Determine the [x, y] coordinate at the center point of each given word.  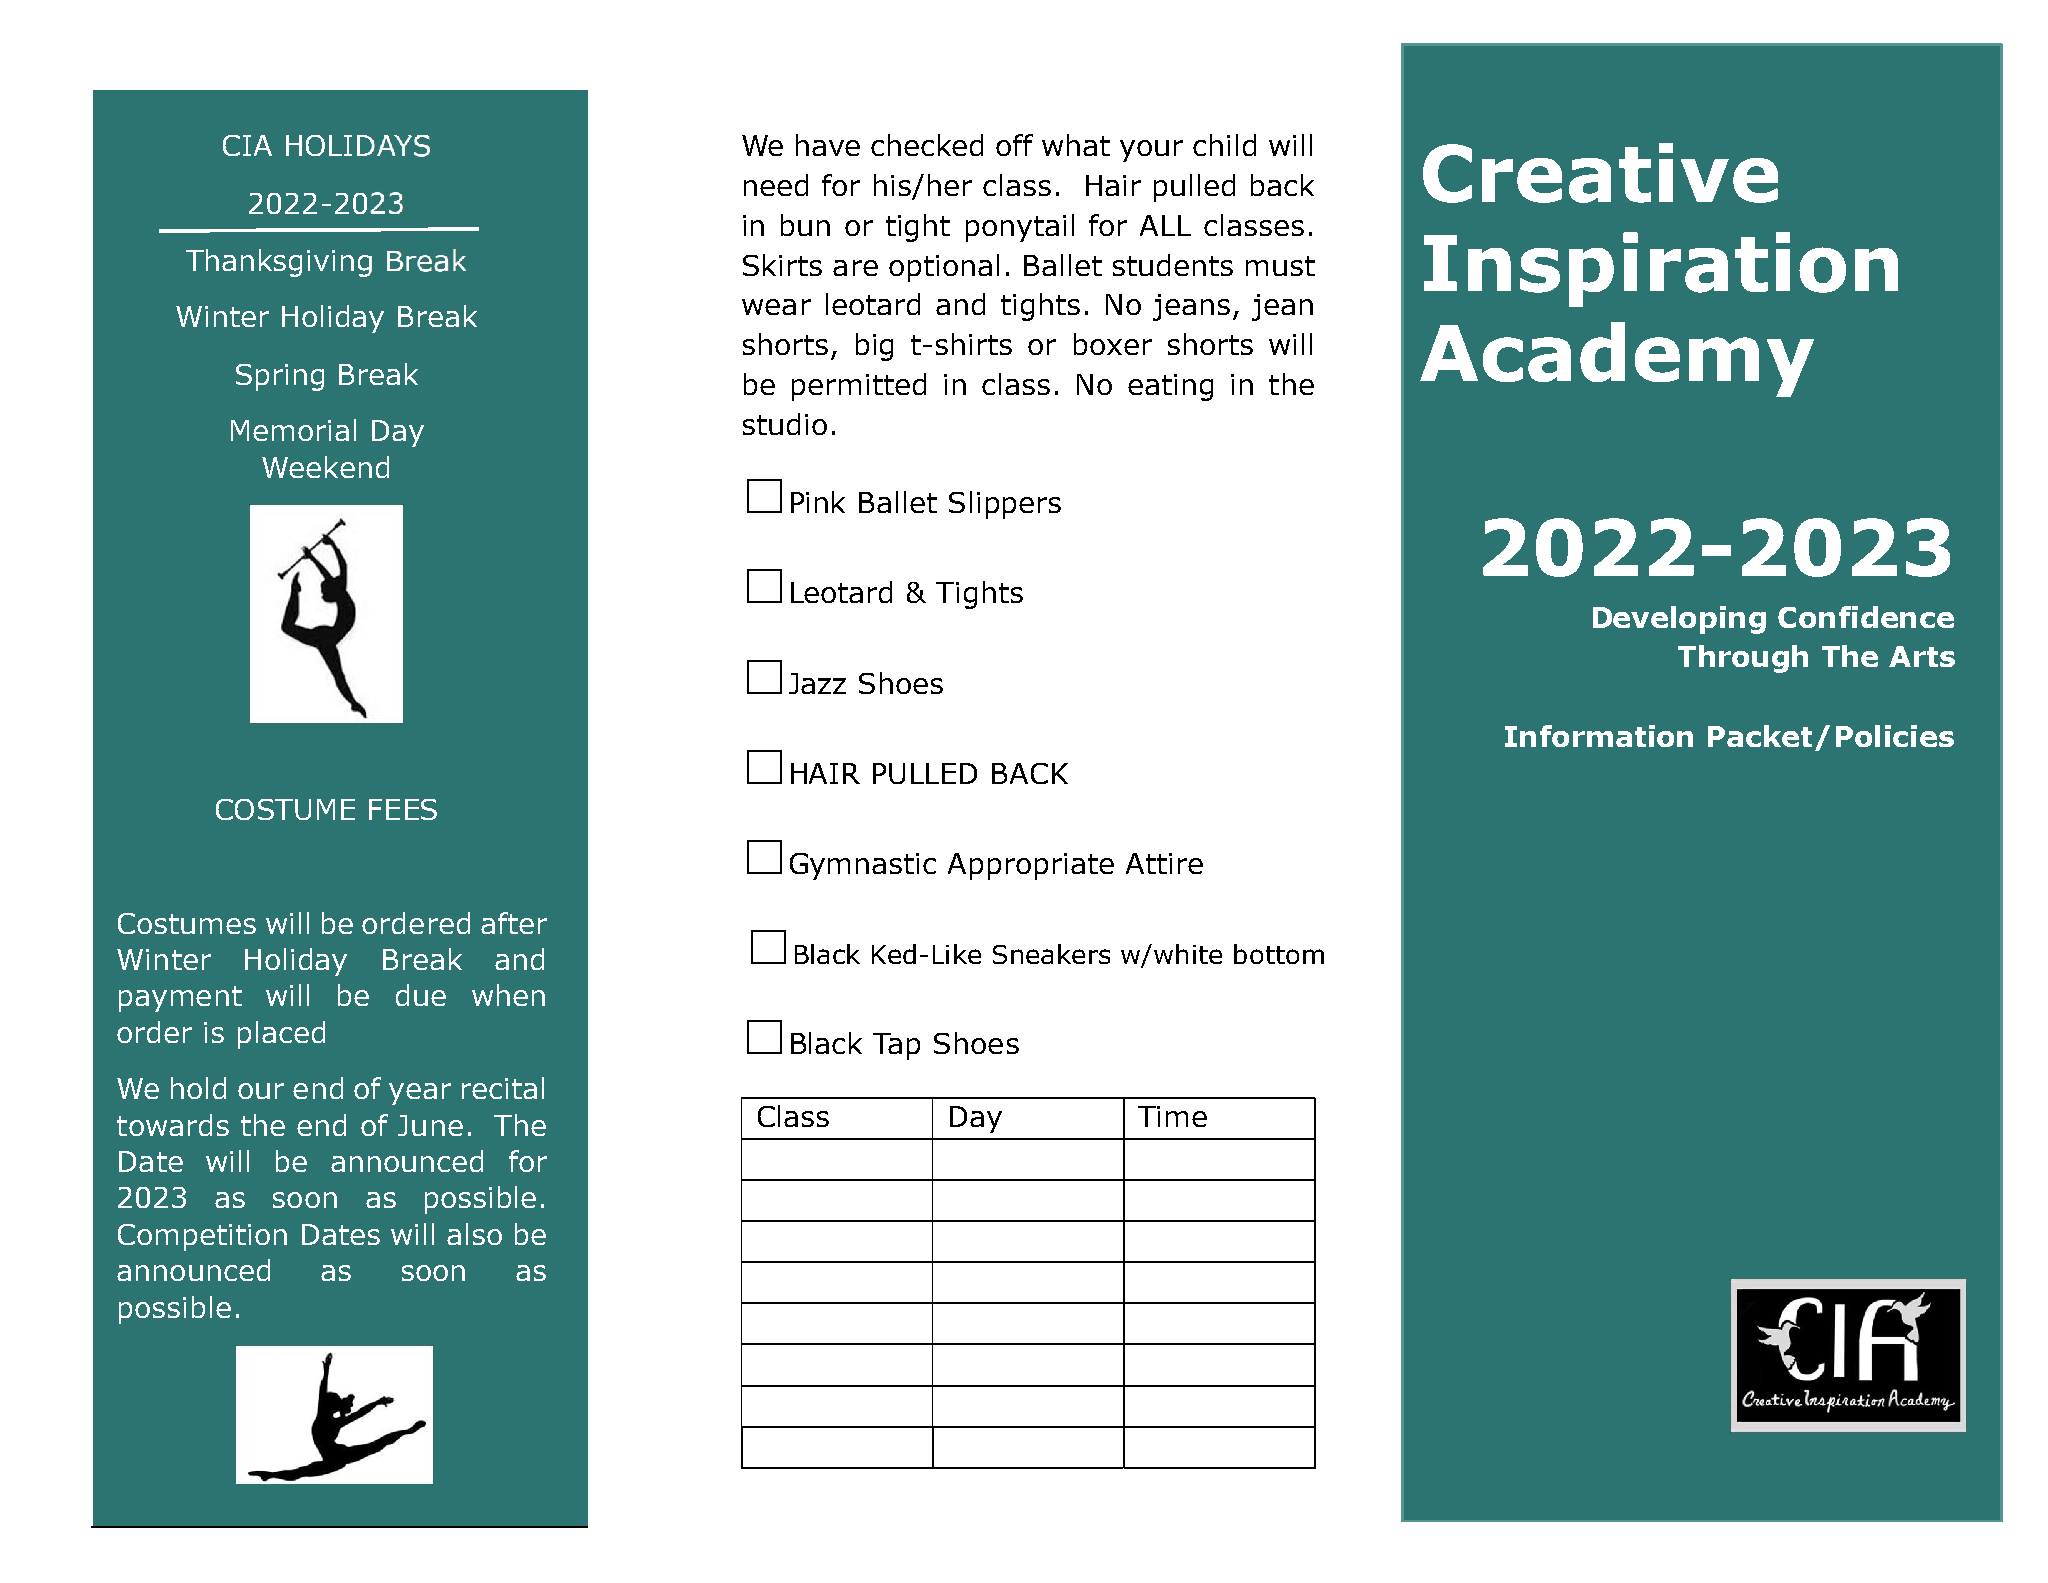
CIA [247, 145]
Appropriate [1031, 866]
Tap [896, 1046]
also [474, 1234]
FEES [403, 809]
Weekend [325, 467]
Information [1599, 736]
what [1076, 145]
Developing [1679, 620]
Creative [1600, 173]
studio [785, 424]
